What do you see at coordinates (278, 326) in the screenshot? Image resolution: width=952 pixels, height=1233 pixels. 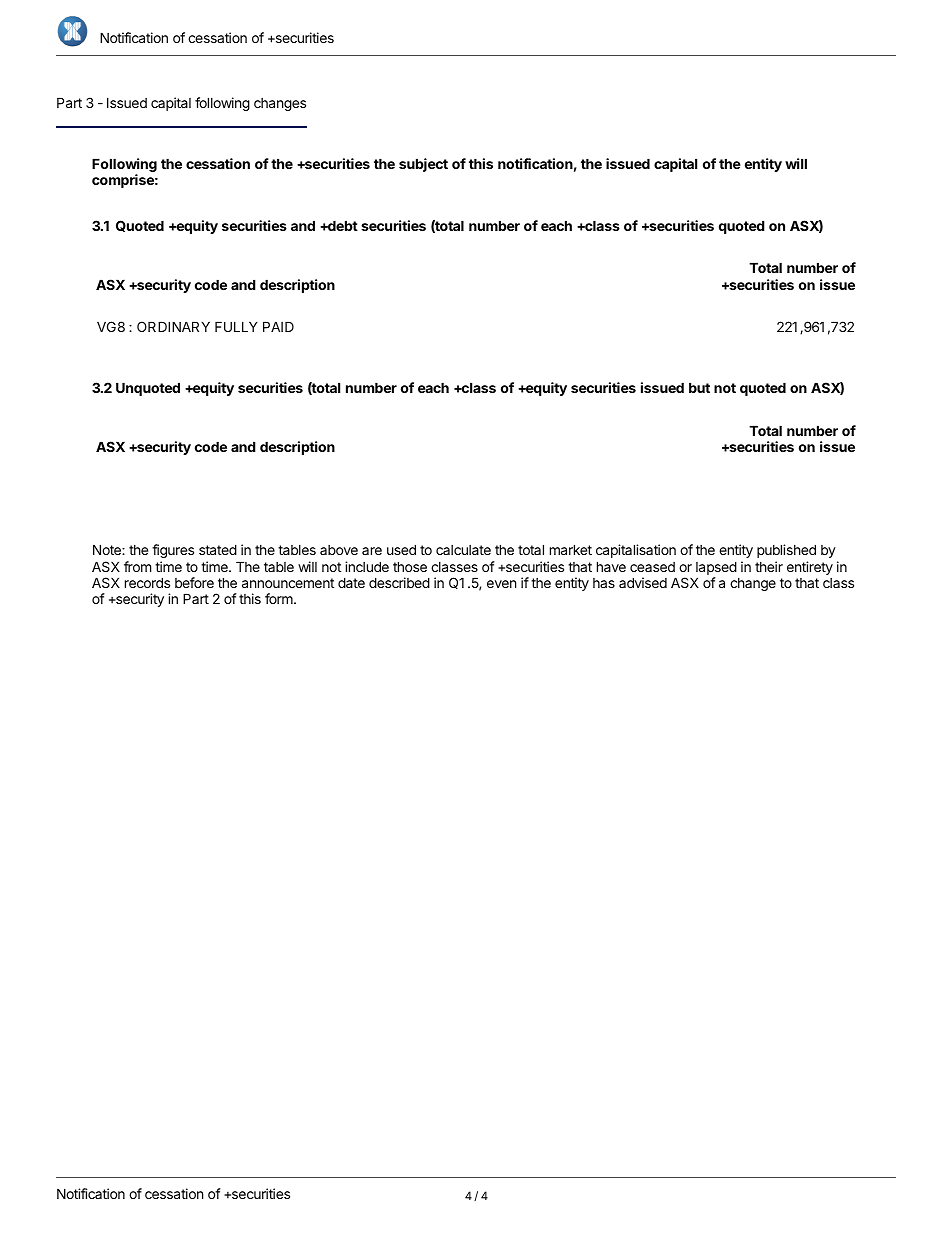 I see `PAID` at bounding box center [278, 326].
